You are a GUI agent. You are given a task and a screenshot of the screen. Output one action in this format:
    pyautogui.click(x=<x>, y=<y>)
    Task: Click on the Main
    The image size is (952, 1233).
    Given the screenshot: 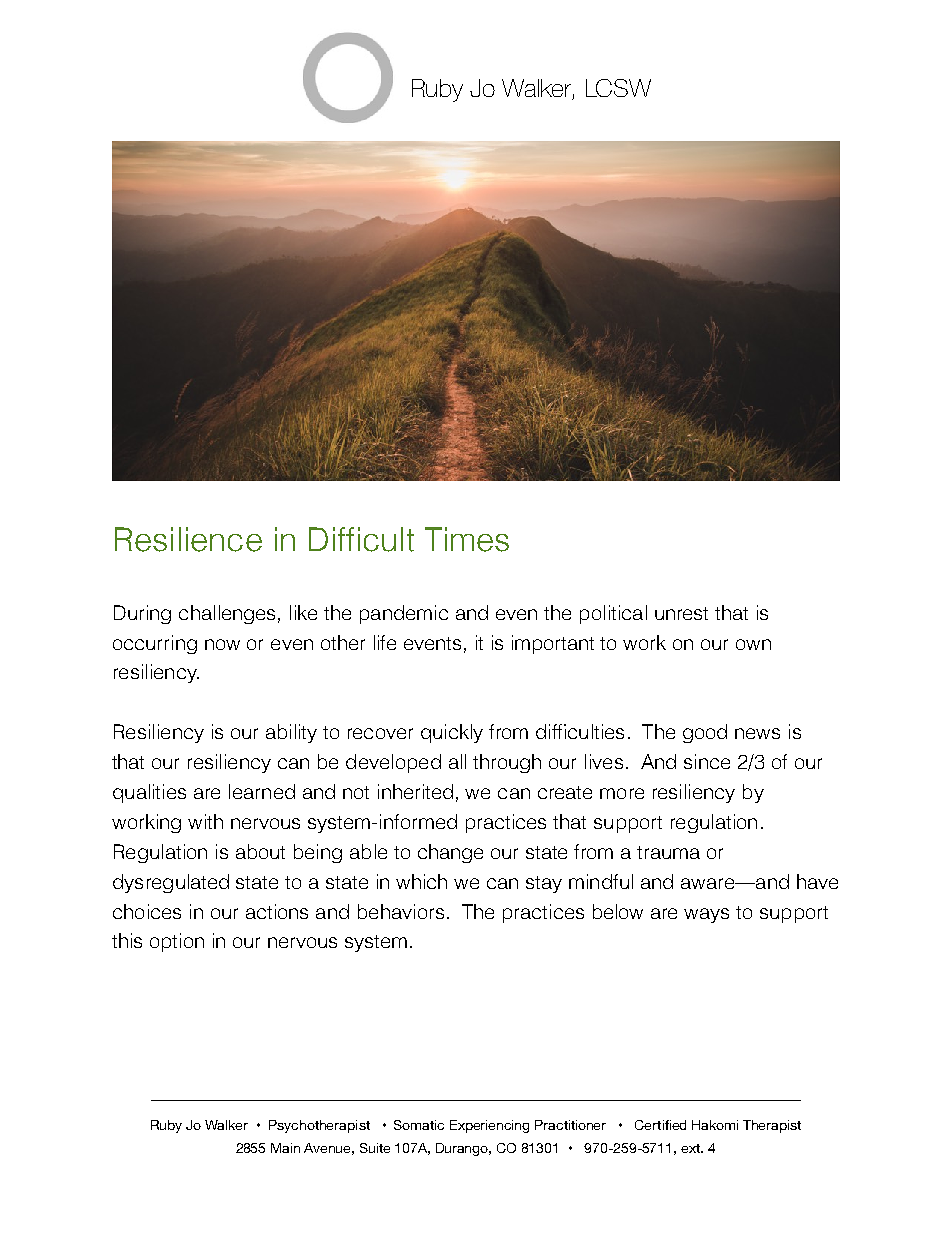 What is the action you would take?
    pyautogui.click(x=285, y=1148)
